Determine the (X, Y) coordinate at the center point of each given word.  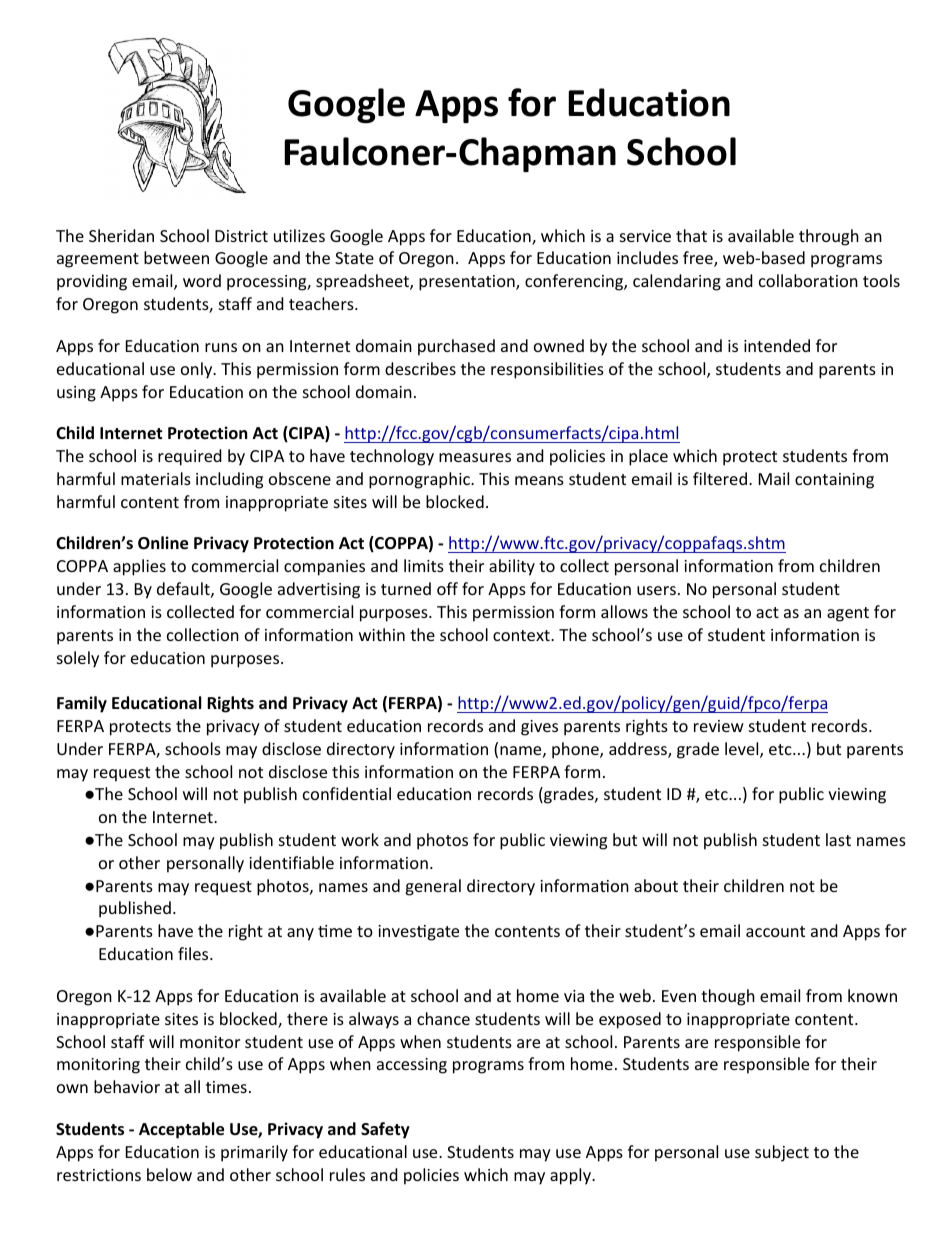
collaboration (808, 280)
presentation (468, 283)
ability (512, 567)
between (176, 257)
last (838, 839)
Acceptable (181, 1130)
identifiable (291, 862)
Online (163, 543)
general (433, 887)
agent (848, 614)
